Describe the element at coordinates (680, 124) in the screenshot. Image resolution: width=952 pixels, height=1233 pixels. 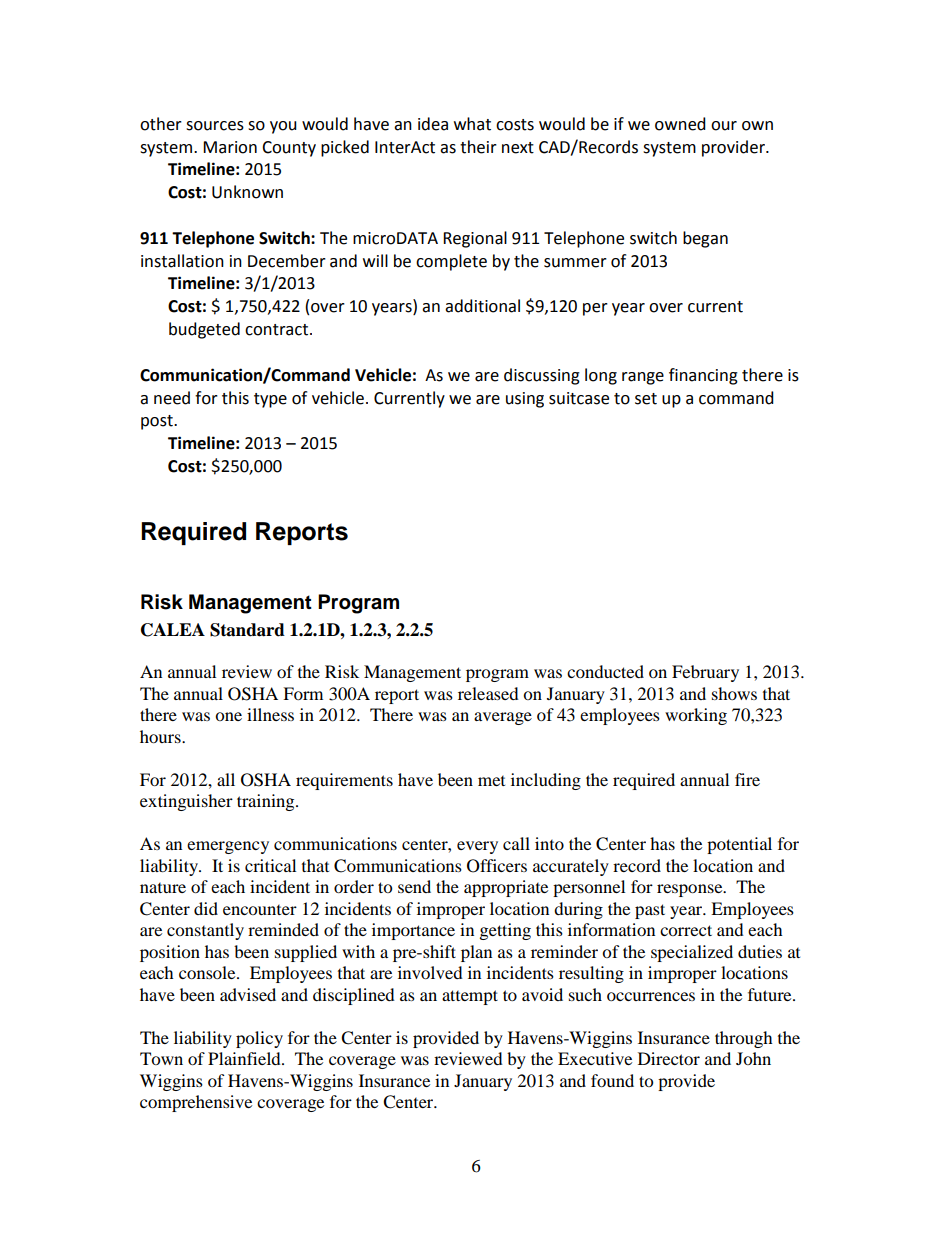
I see `owned` at that location.
